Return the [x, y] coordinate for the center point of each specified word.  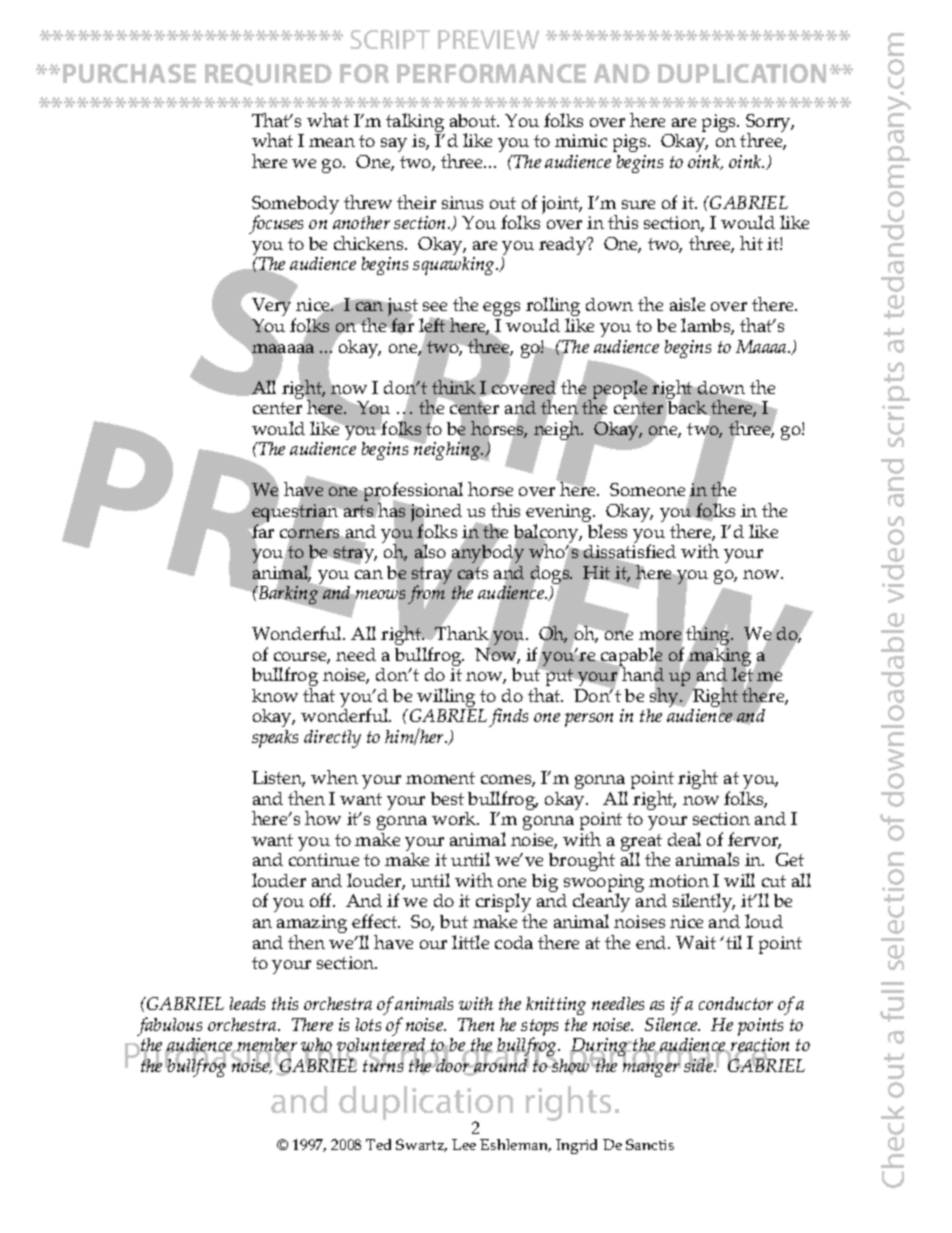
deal [684, 839]
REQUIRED [268, 75]
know [275, 695]
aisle [687, 304]
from [426, 595]
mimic [581, 140]
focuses [276, 224]
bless [607, 531]
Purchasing [210, 1058]
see [435, 306]
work [455, 818]
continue [324, 859]
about [474, 120]
